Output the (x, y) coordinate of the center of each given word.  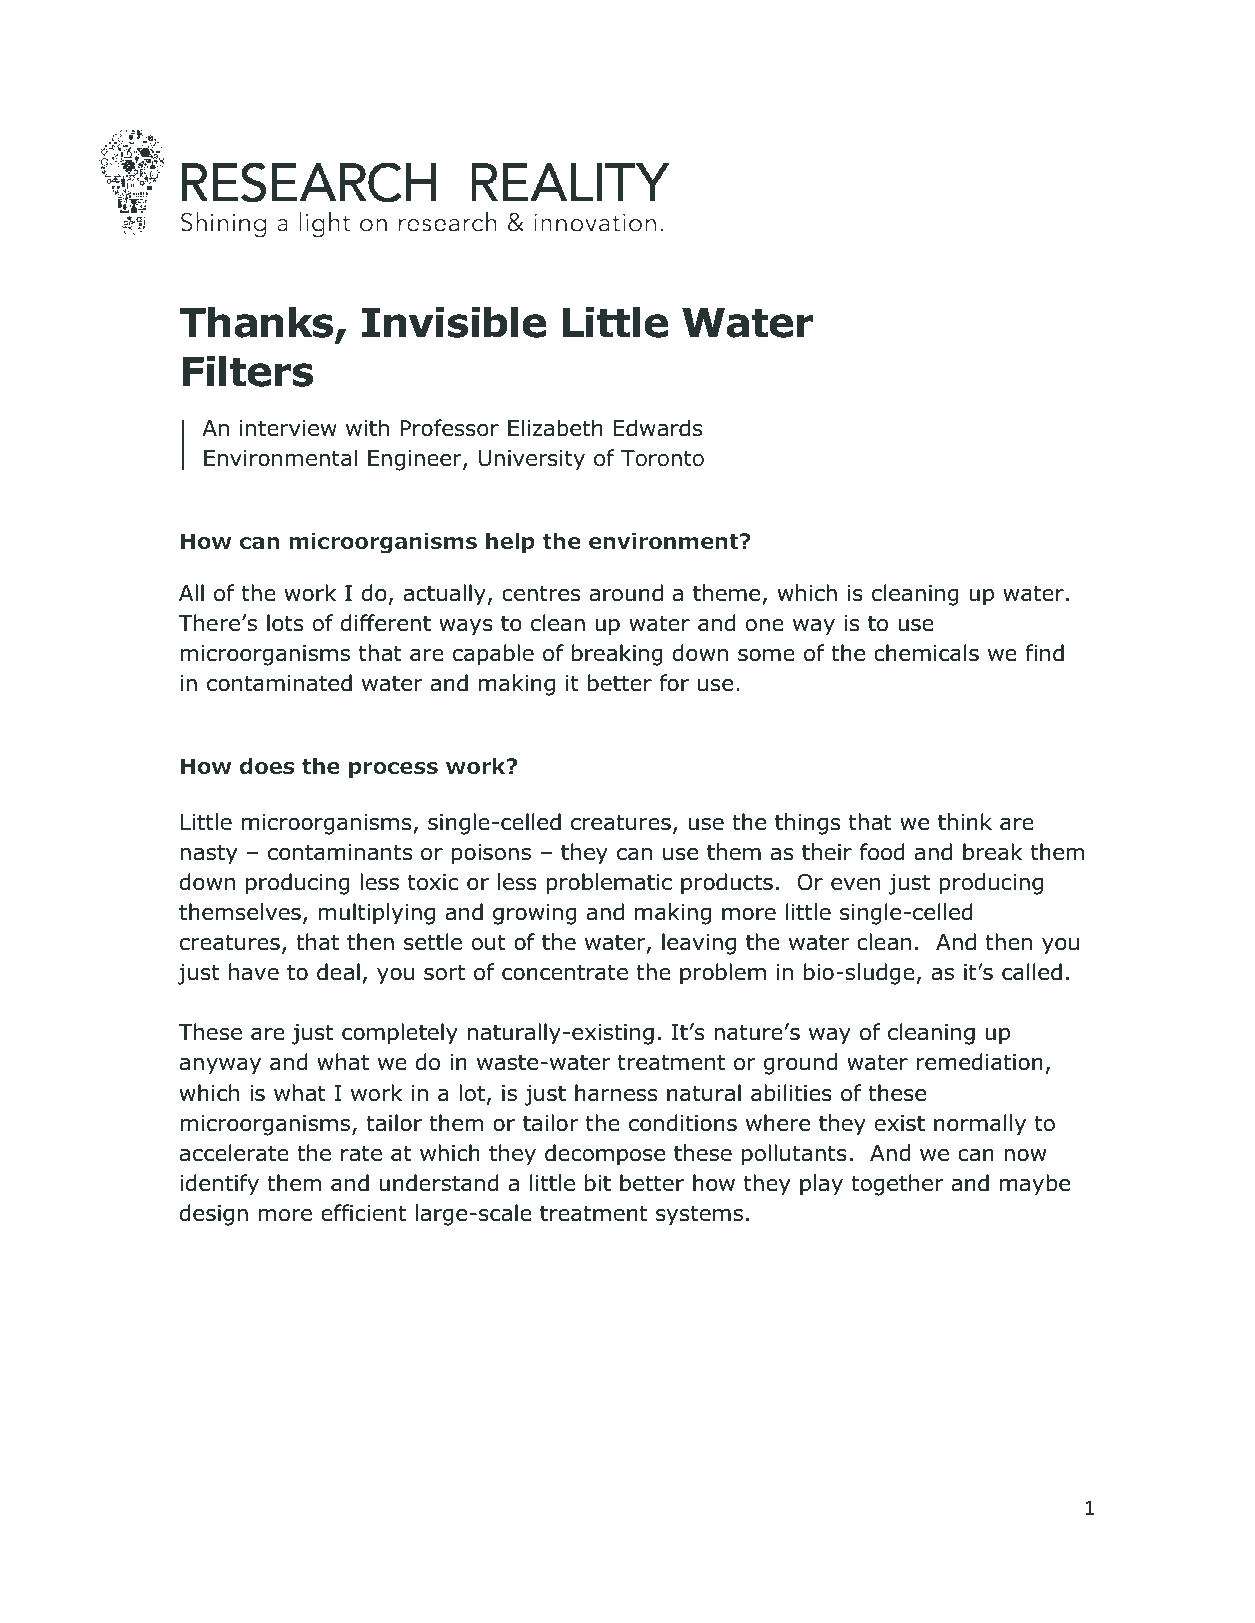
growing (535, 914)
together (897, 1185)
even (855, 884)
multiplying (376, 914)
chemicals (926, 653)
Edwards (658, 428)
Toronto (662, 458)
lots (285, 623)
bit (598, 1183)
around (626, 593)
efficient (363, 1213)
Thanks (258, 323)
